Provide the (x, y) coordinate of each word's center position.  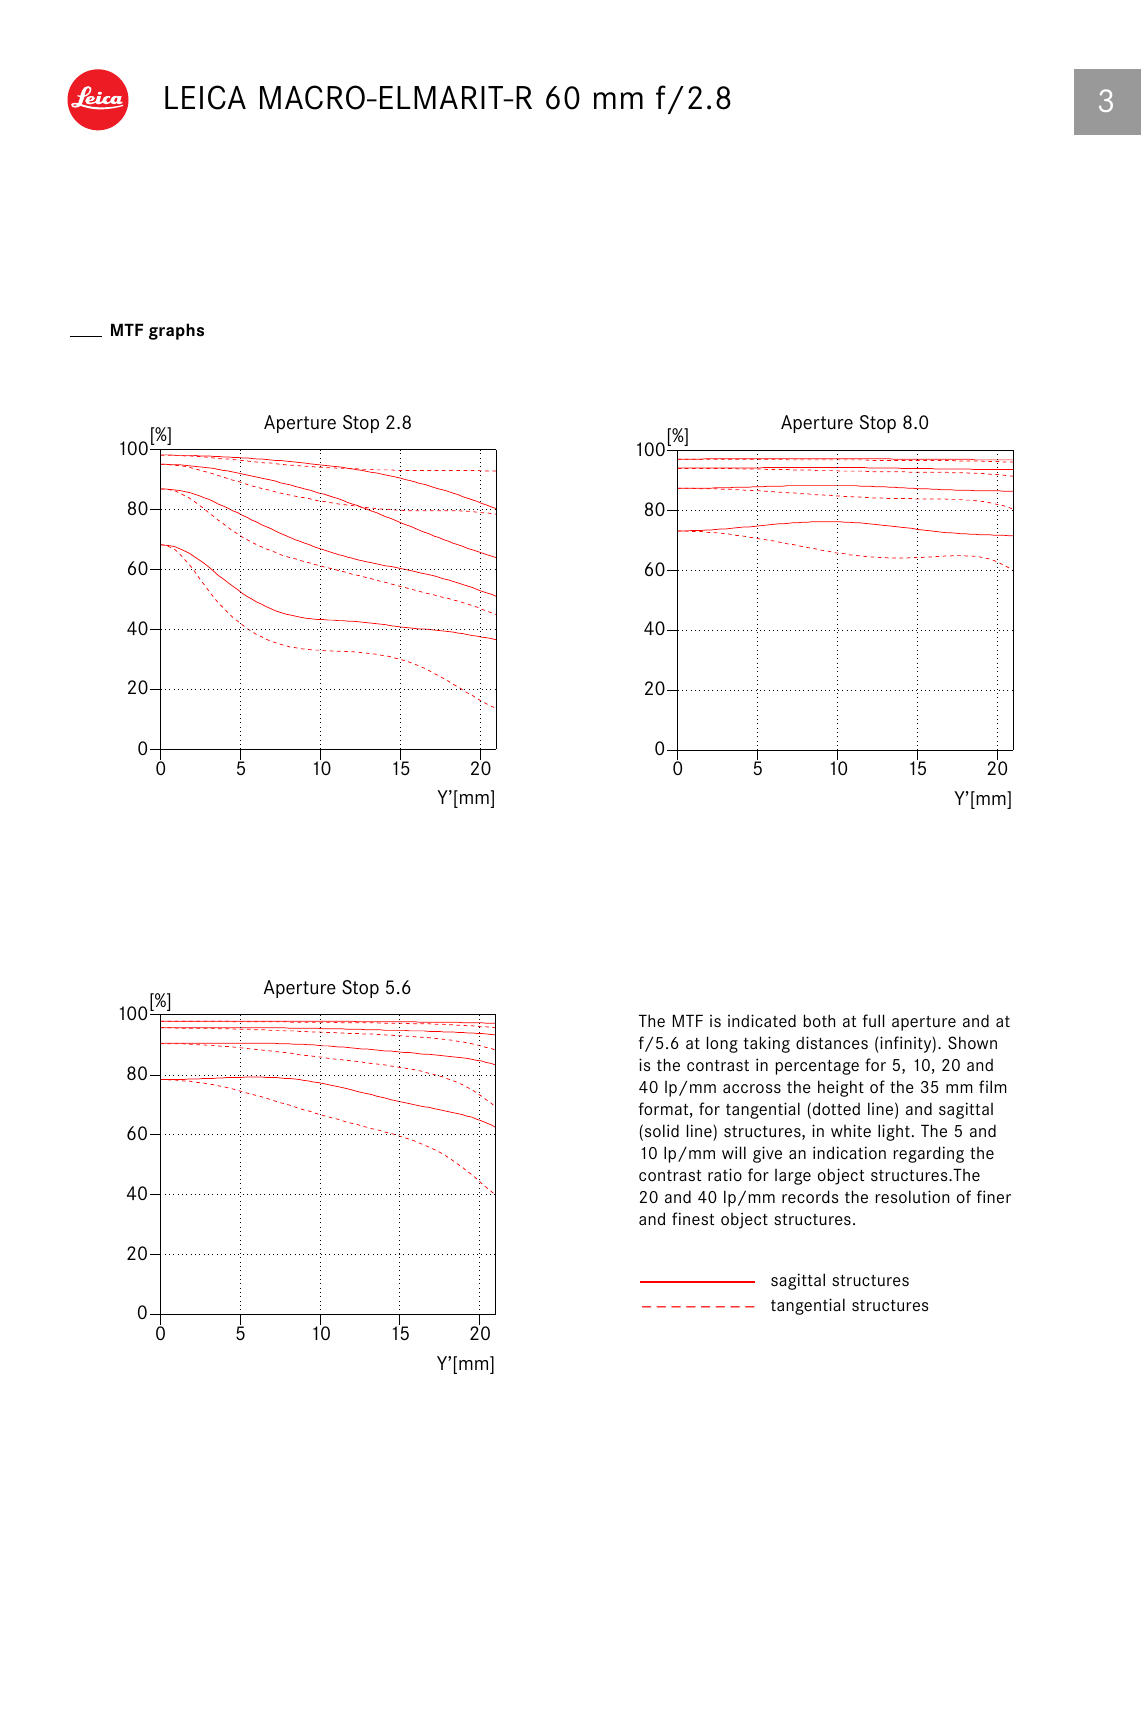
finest (693, 1218)
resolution (912, 1197)
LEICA (205, 97)
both (819, 1021)
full (874, 1020)
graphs (176, 331)
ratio (725, 1175)
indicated (762, 1020)
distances (832, 1042)
